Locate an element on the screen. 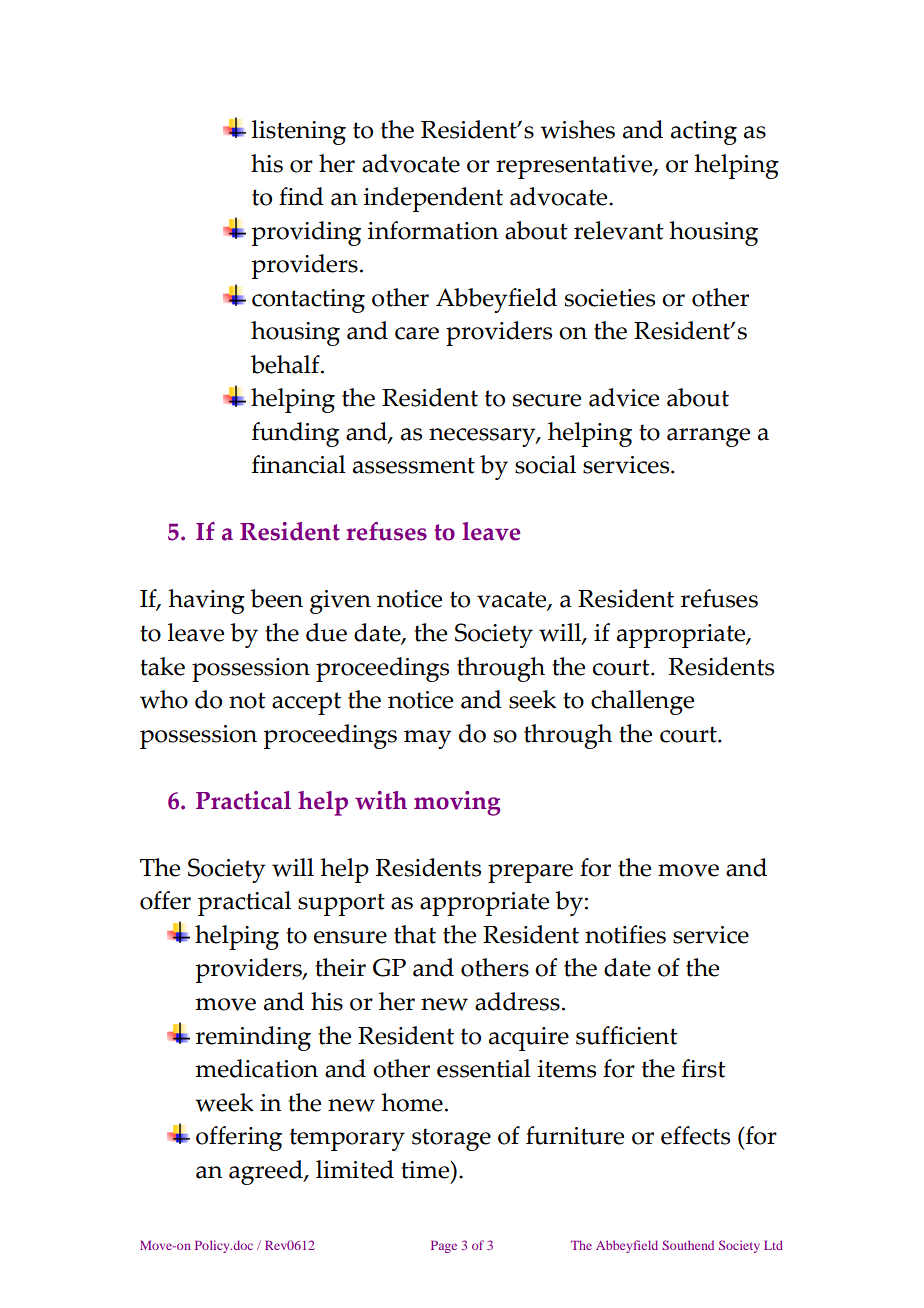 This screenshot has height=1308, width=924. listening is located at coordinates (299, 132).
